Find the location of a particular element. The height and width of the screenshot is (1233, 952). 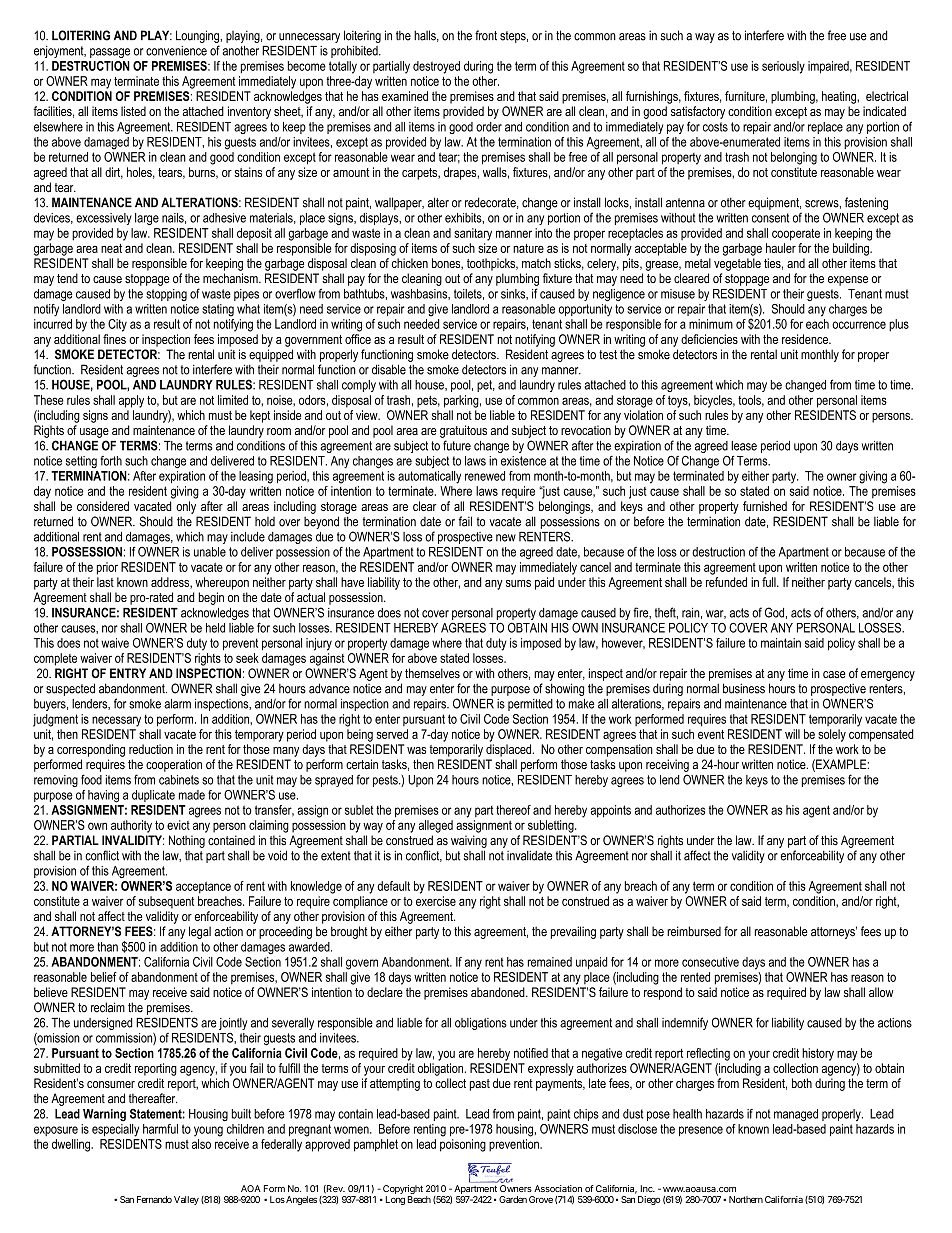

thereof is located at coordinates (513, 810).
